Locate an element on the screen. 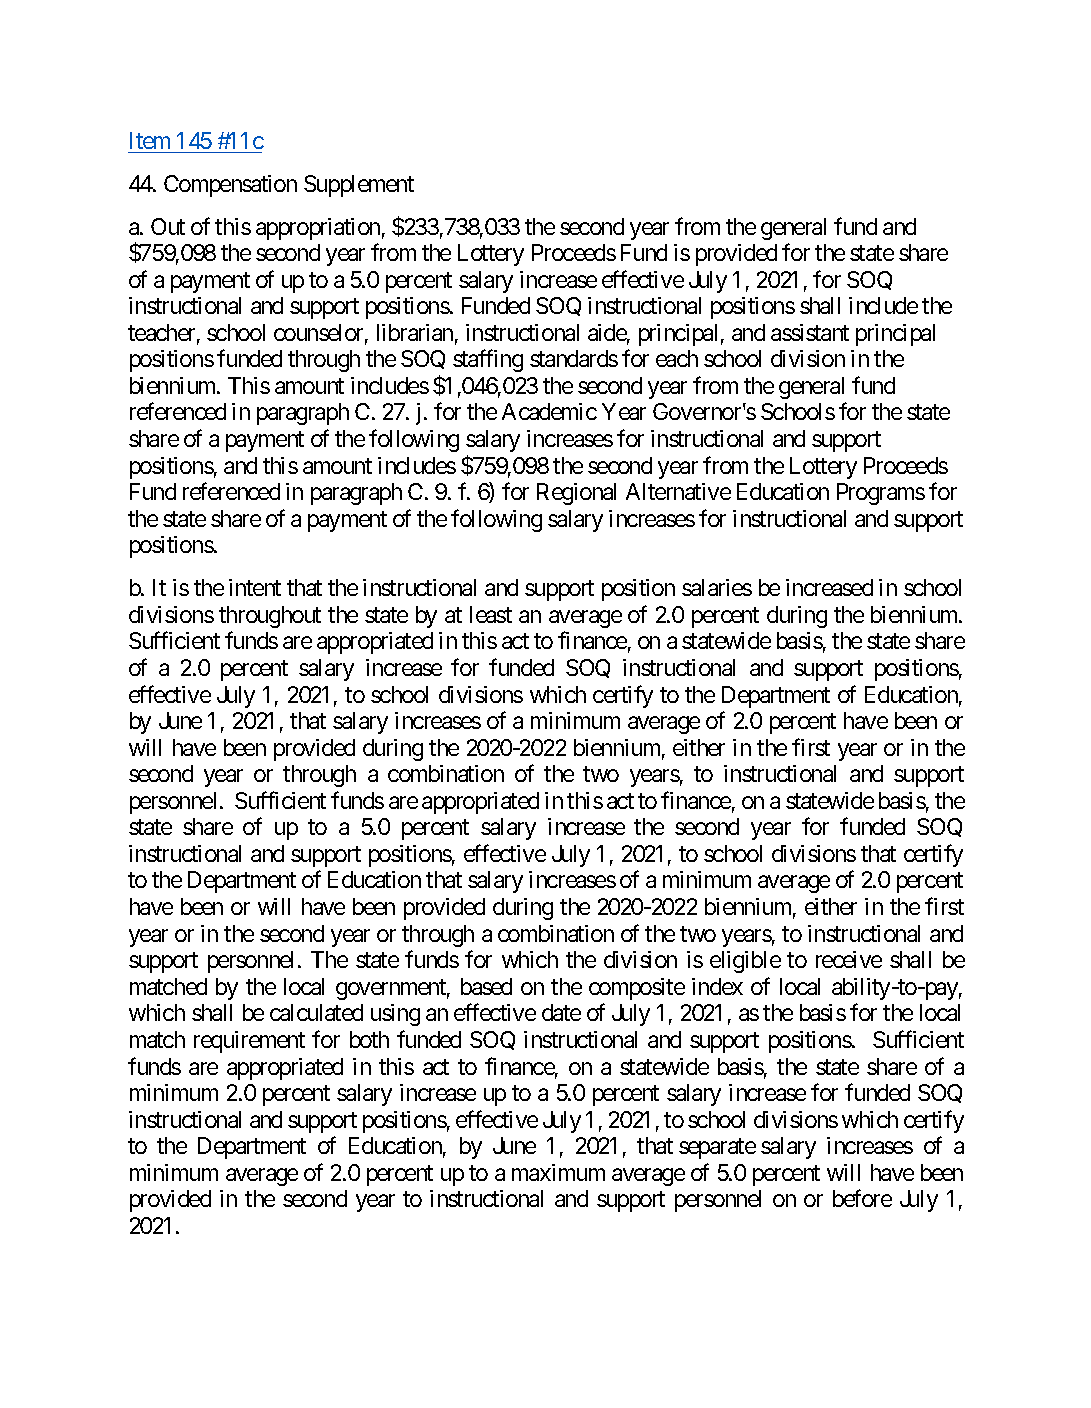 This screenshot has width=1091, height=1408. Supplement is located at coordinates (359, 186).
